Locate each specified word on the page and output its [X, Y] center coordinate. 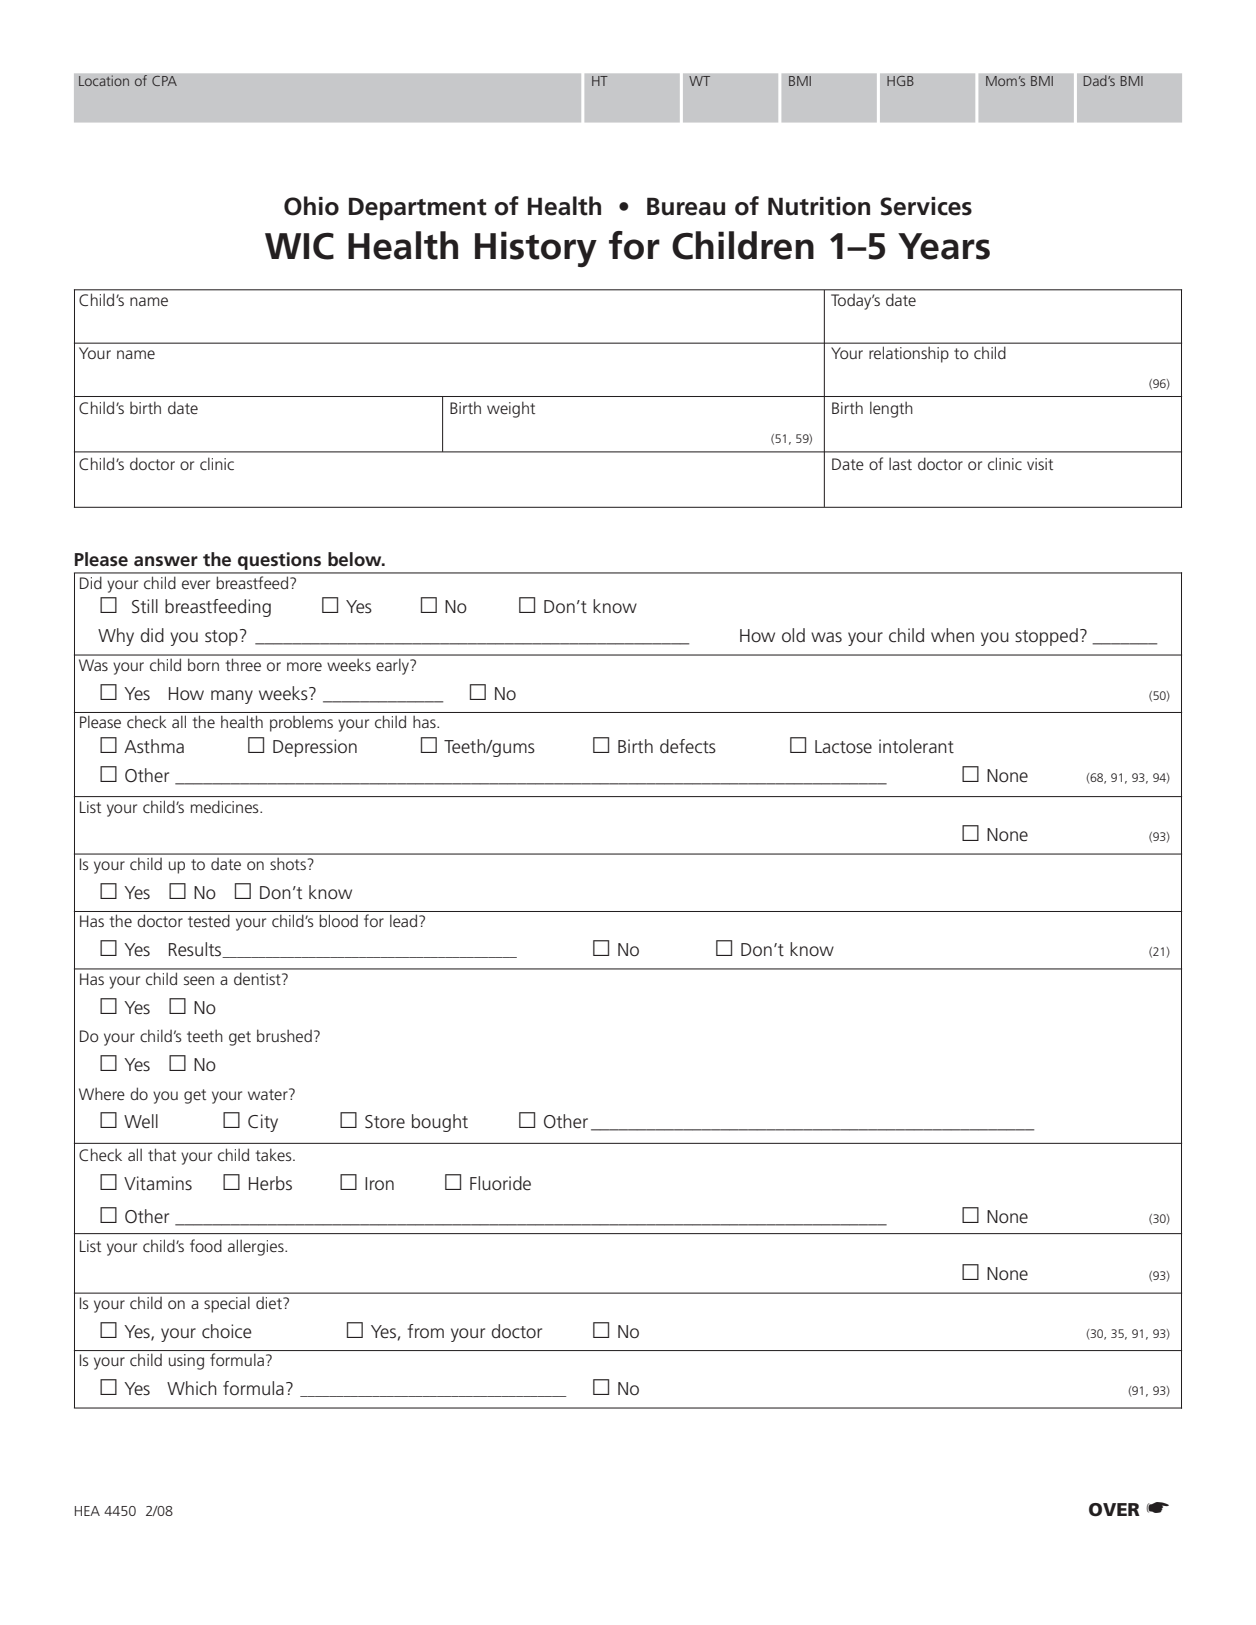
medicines [226, 807]
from [425, 1331]
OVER [1114, 1510]
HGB [900, 81]
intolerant [916, 746]
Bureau [686, 206]
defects [688, 746]
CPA [164, 81]
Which [192, 1388]
